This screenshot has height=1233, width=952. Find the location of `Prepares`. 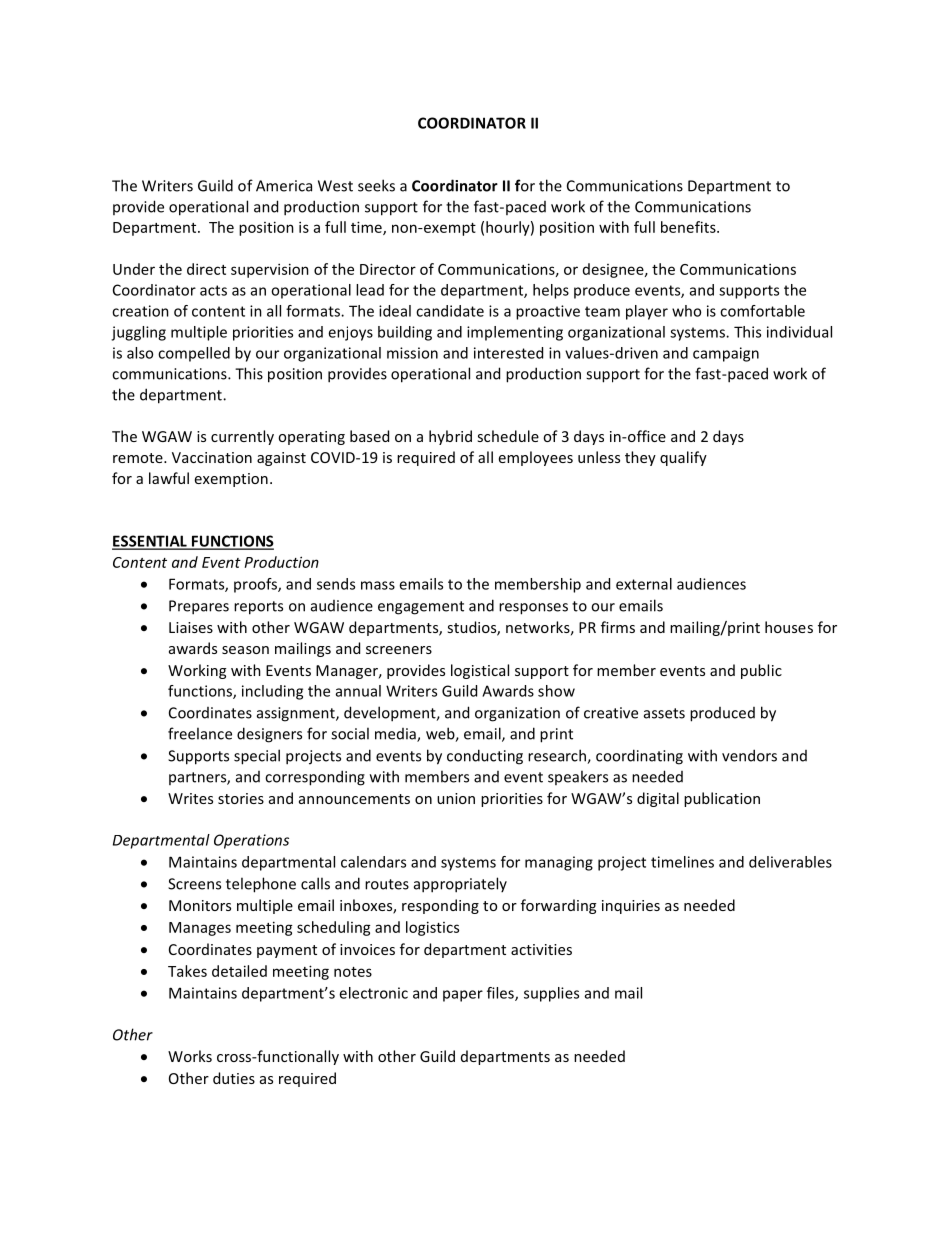

Prepares is located at coordinates (199, 607).
